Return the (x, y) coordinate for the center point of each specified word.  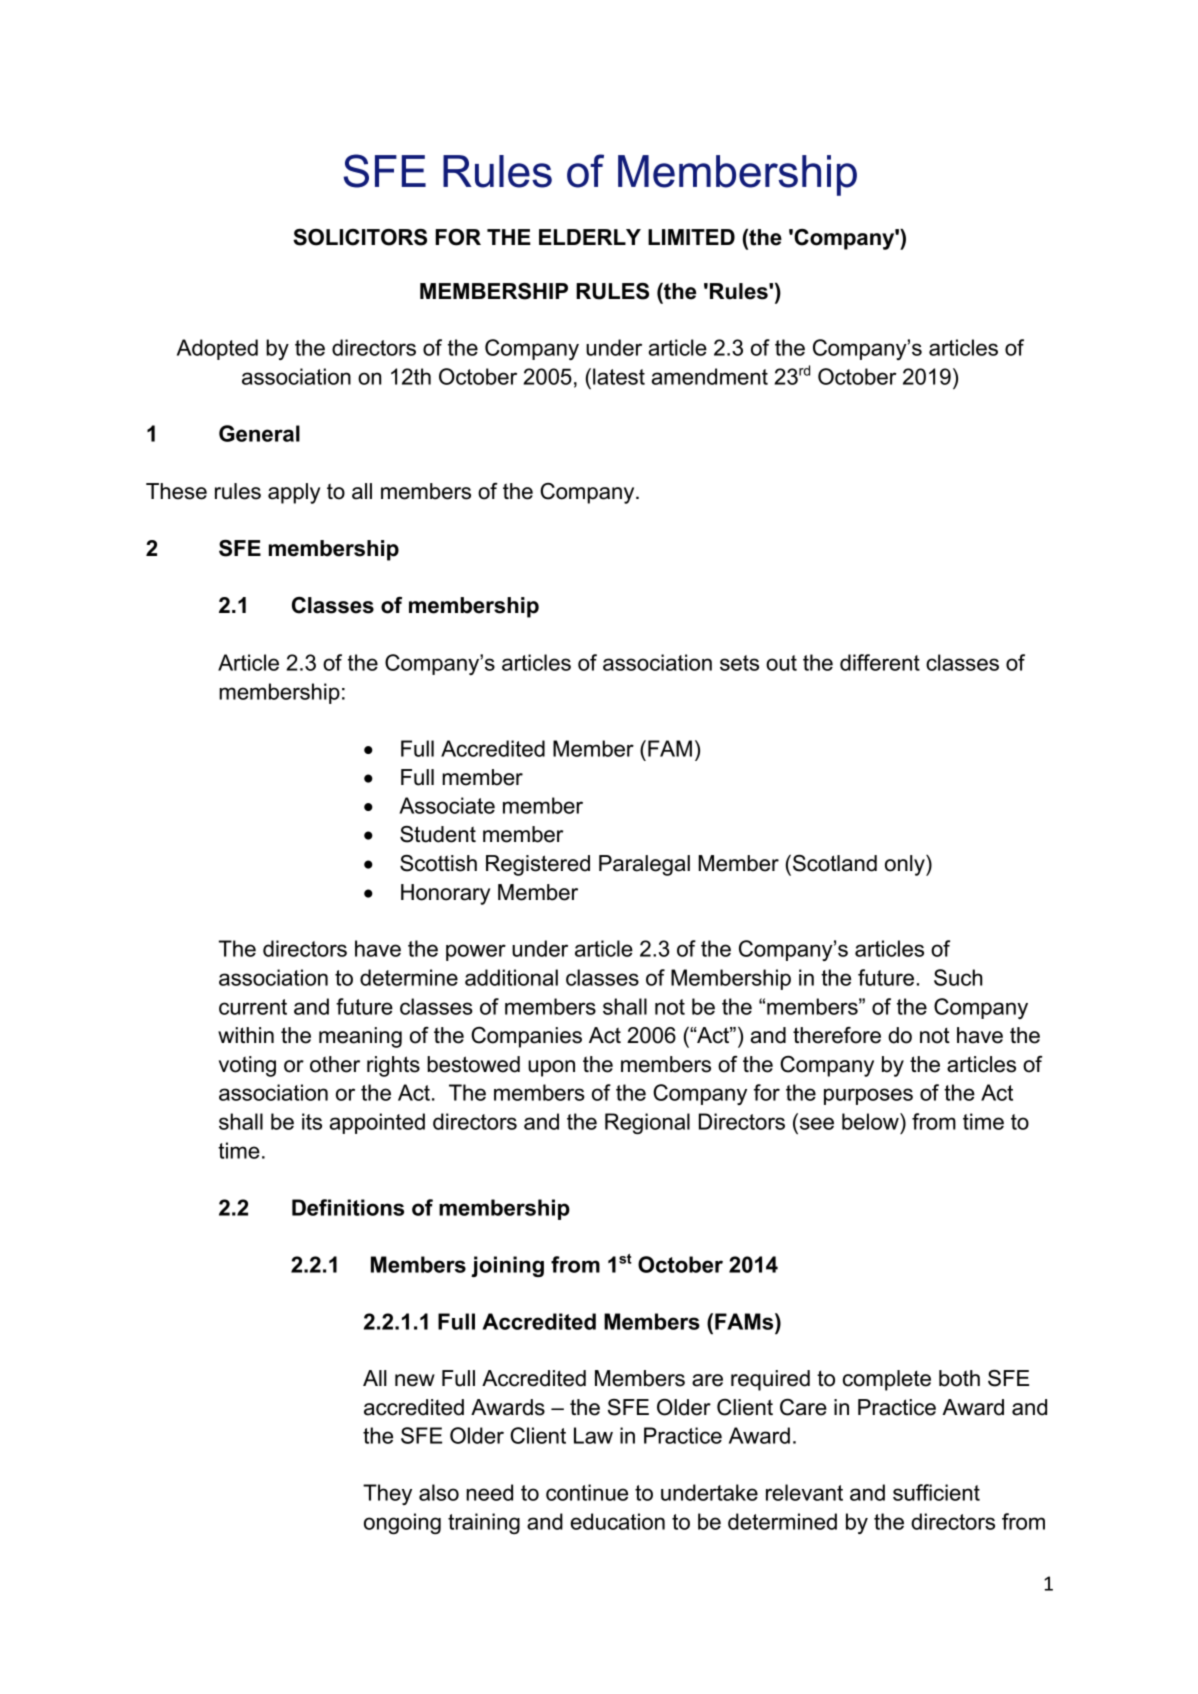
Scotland (835, 863)
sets (739, 663)
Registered (538, 865)
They (387, 1494)
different (880, 662)
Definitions (348, 1207)
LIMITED (691, 237)
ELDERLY (590, 237)
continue (587, 1492)
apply (294, 493)
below (871, 1121)
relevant (804, 1492)
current (253, 1007)
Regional (647, 1123)
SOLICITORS (360, 237)
